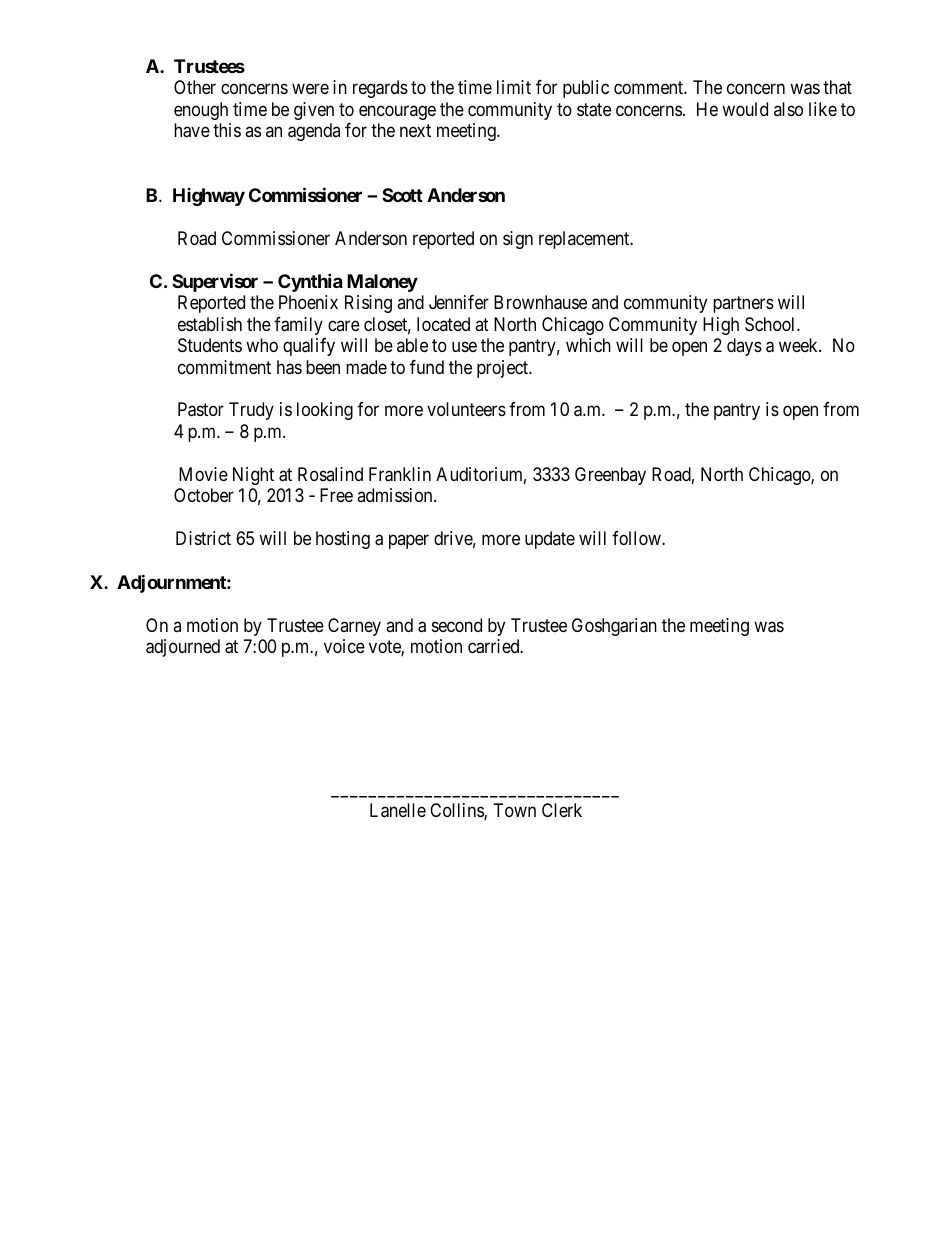  What do you see at coordinates (457, 625) in the screenshot?
I see `second` at bounding box center [457, 625].
